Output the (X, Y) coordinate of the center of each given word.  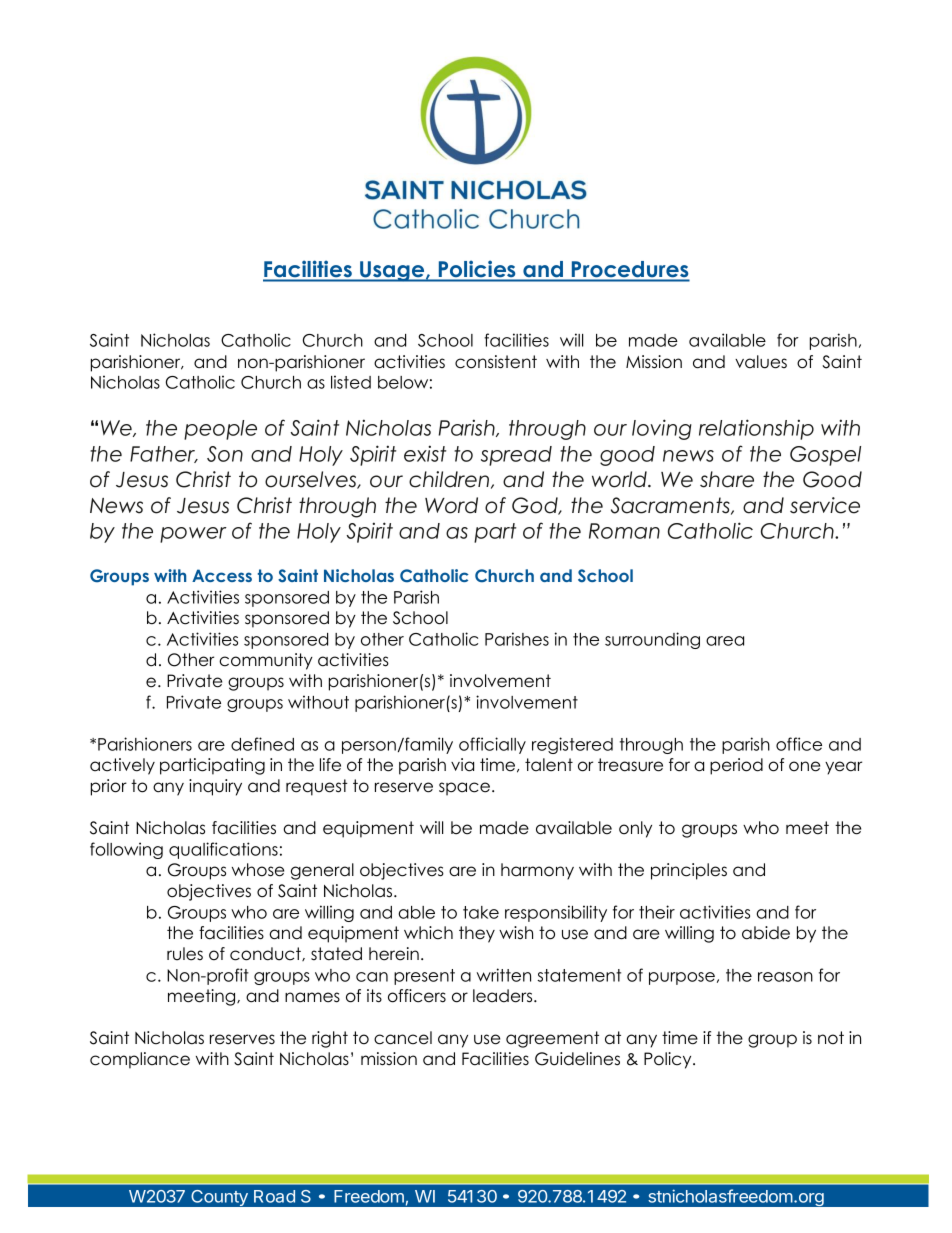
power (193, 535)
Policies (477, 269)
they (477, 934)
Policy (669, 1060)
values (761, 362)
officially (492, 745)
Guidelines (577, 1059)
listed (351, 382)
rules (185, 954)
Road (274, 1196)
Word (451, 505)
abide (766, 933)
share (727, 479)
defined (262, 744)
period (736, 766)
